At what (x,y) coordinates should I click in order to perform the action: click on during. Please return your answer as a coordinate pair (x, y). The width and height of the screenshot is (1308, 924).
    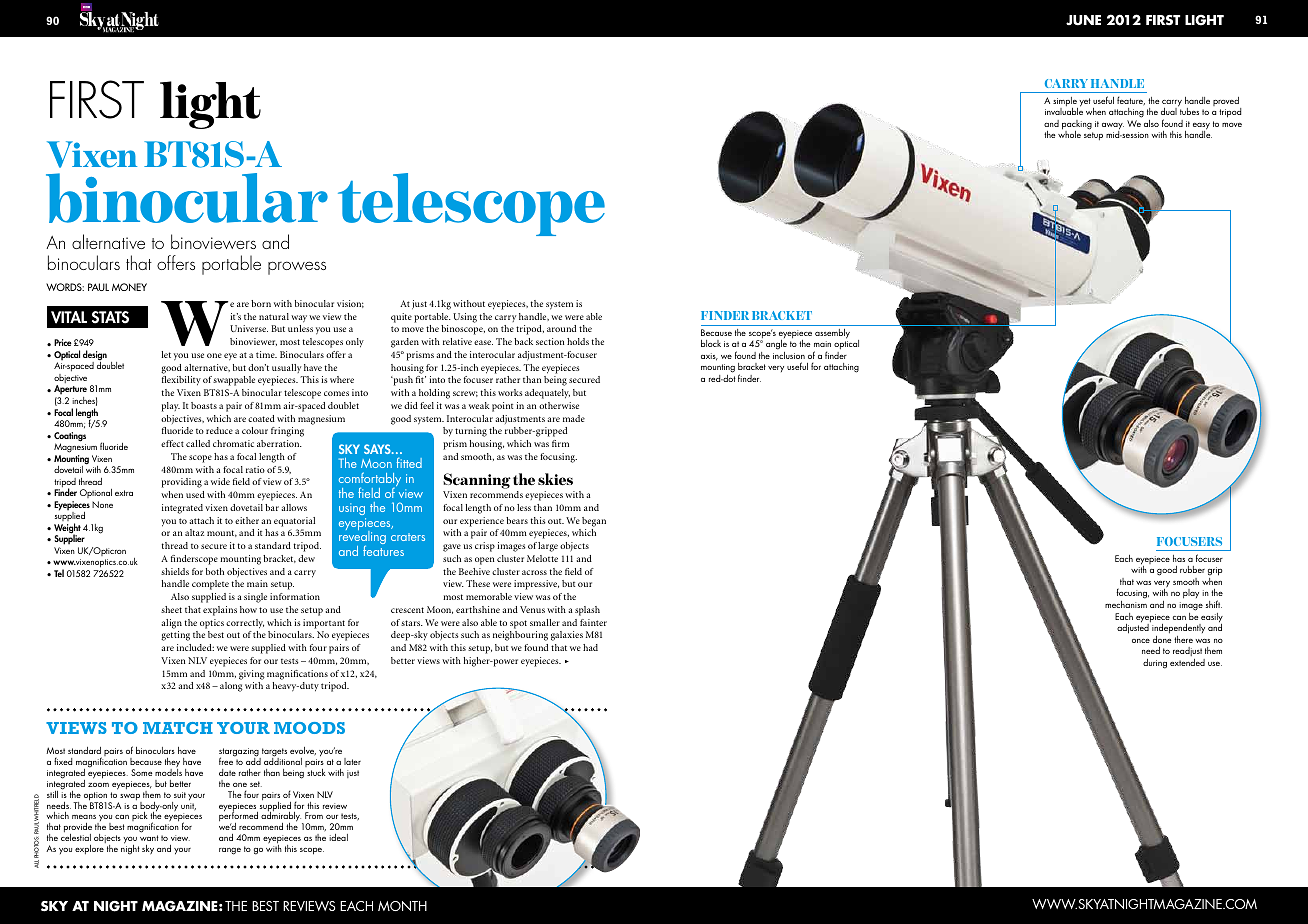
    Looking at the image, I should click on (1155, 664).
